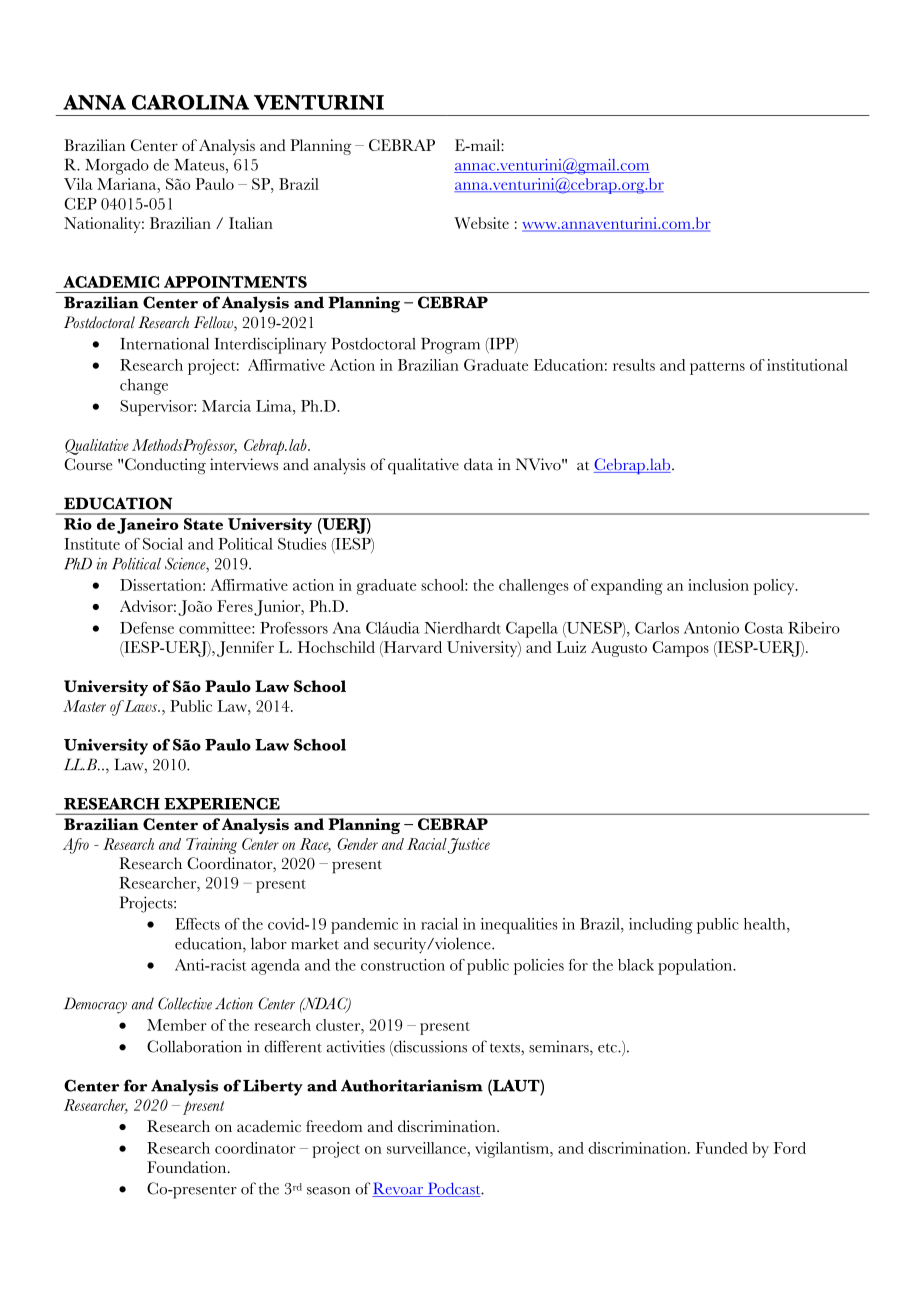 This document has height=1308, width=924. What do you see at coordinates (469, 846) in the document?
I see `Justice` at bounding box center [469, 846].
